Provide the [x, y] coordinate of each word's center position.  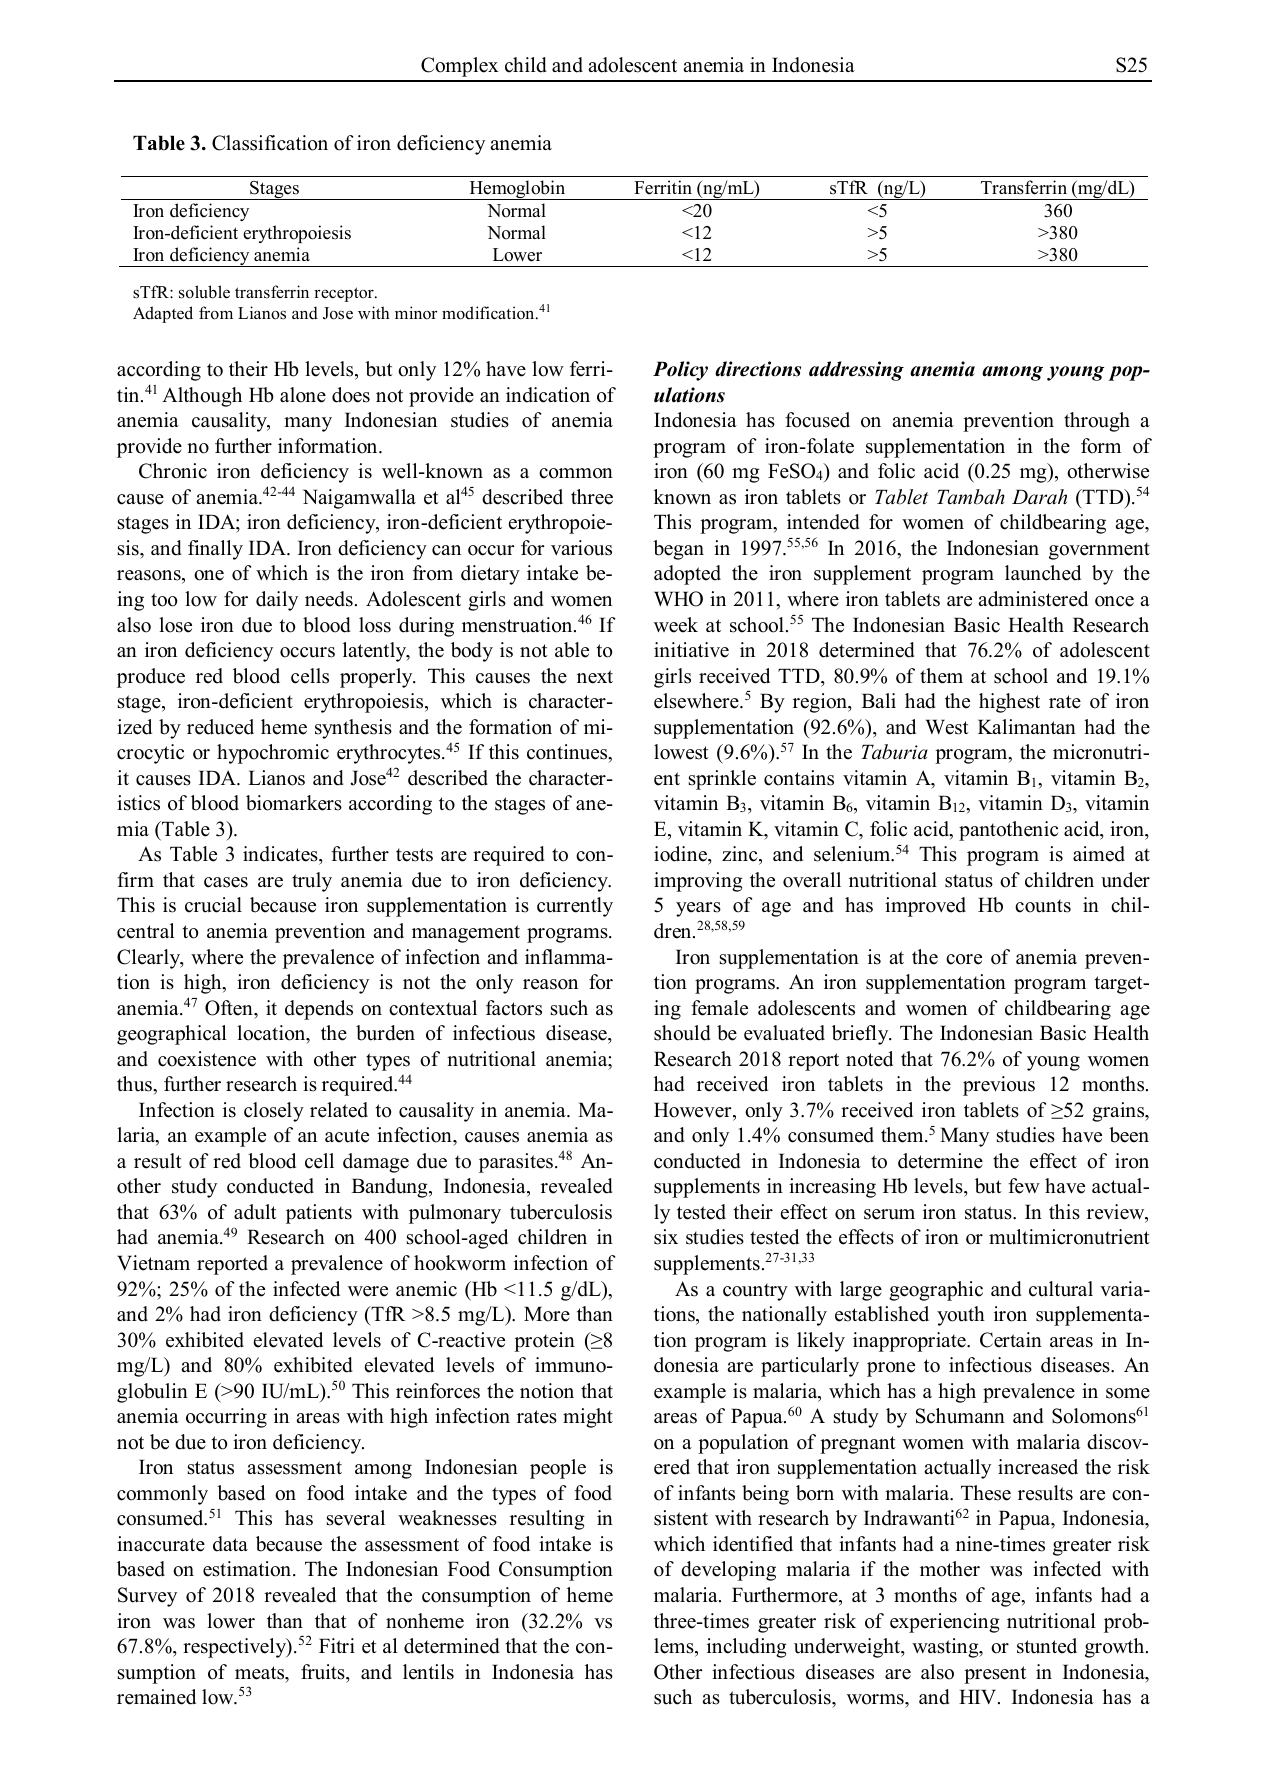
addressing [856, 371]
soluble [204, 292]
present [995, 1675]
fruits [324, 1672]
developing [728, 1571]
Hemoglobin [517, 190]
